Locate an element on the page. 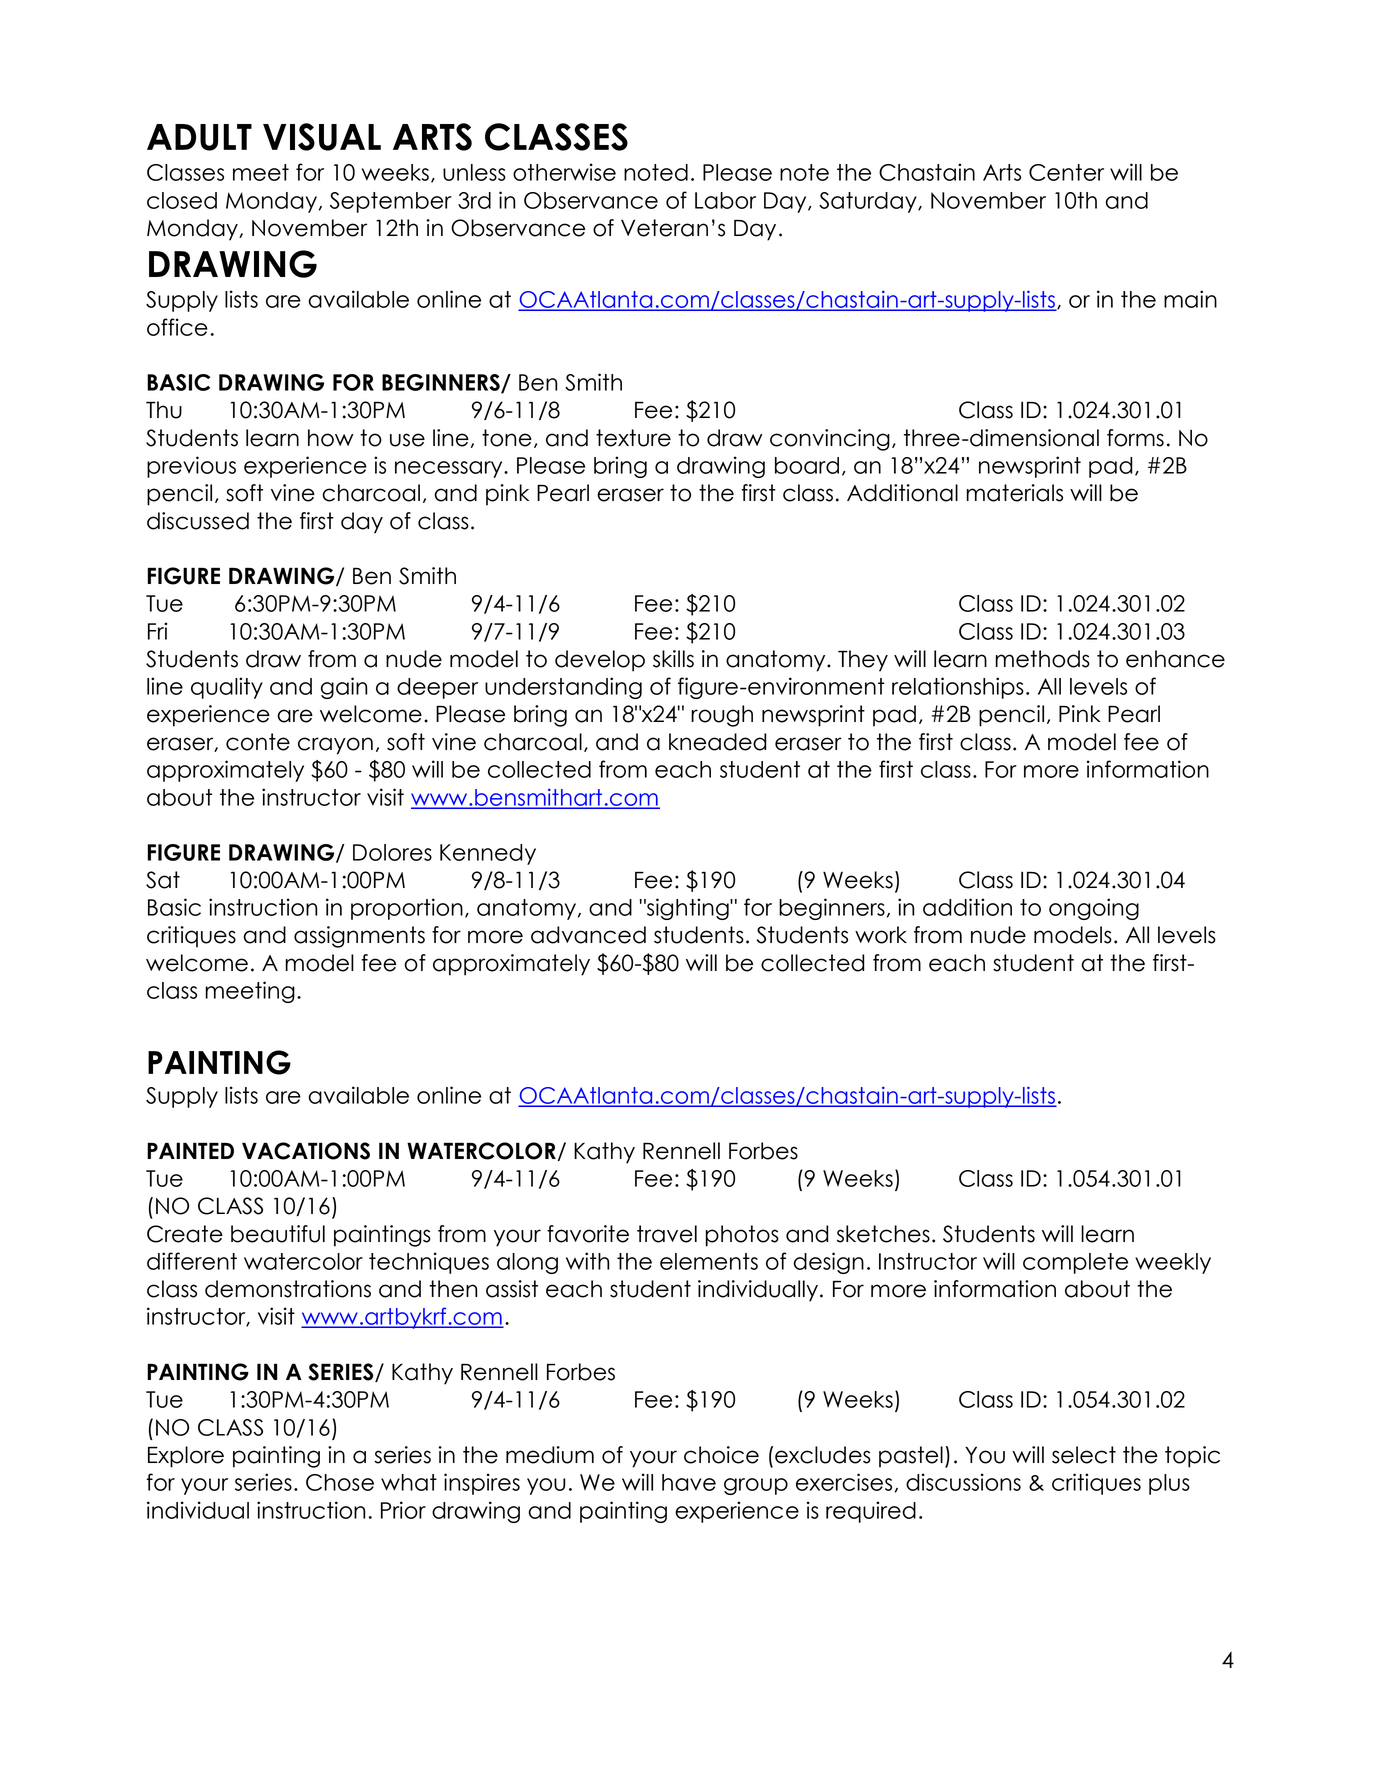  select is located at coordinates (1084, 1455).
